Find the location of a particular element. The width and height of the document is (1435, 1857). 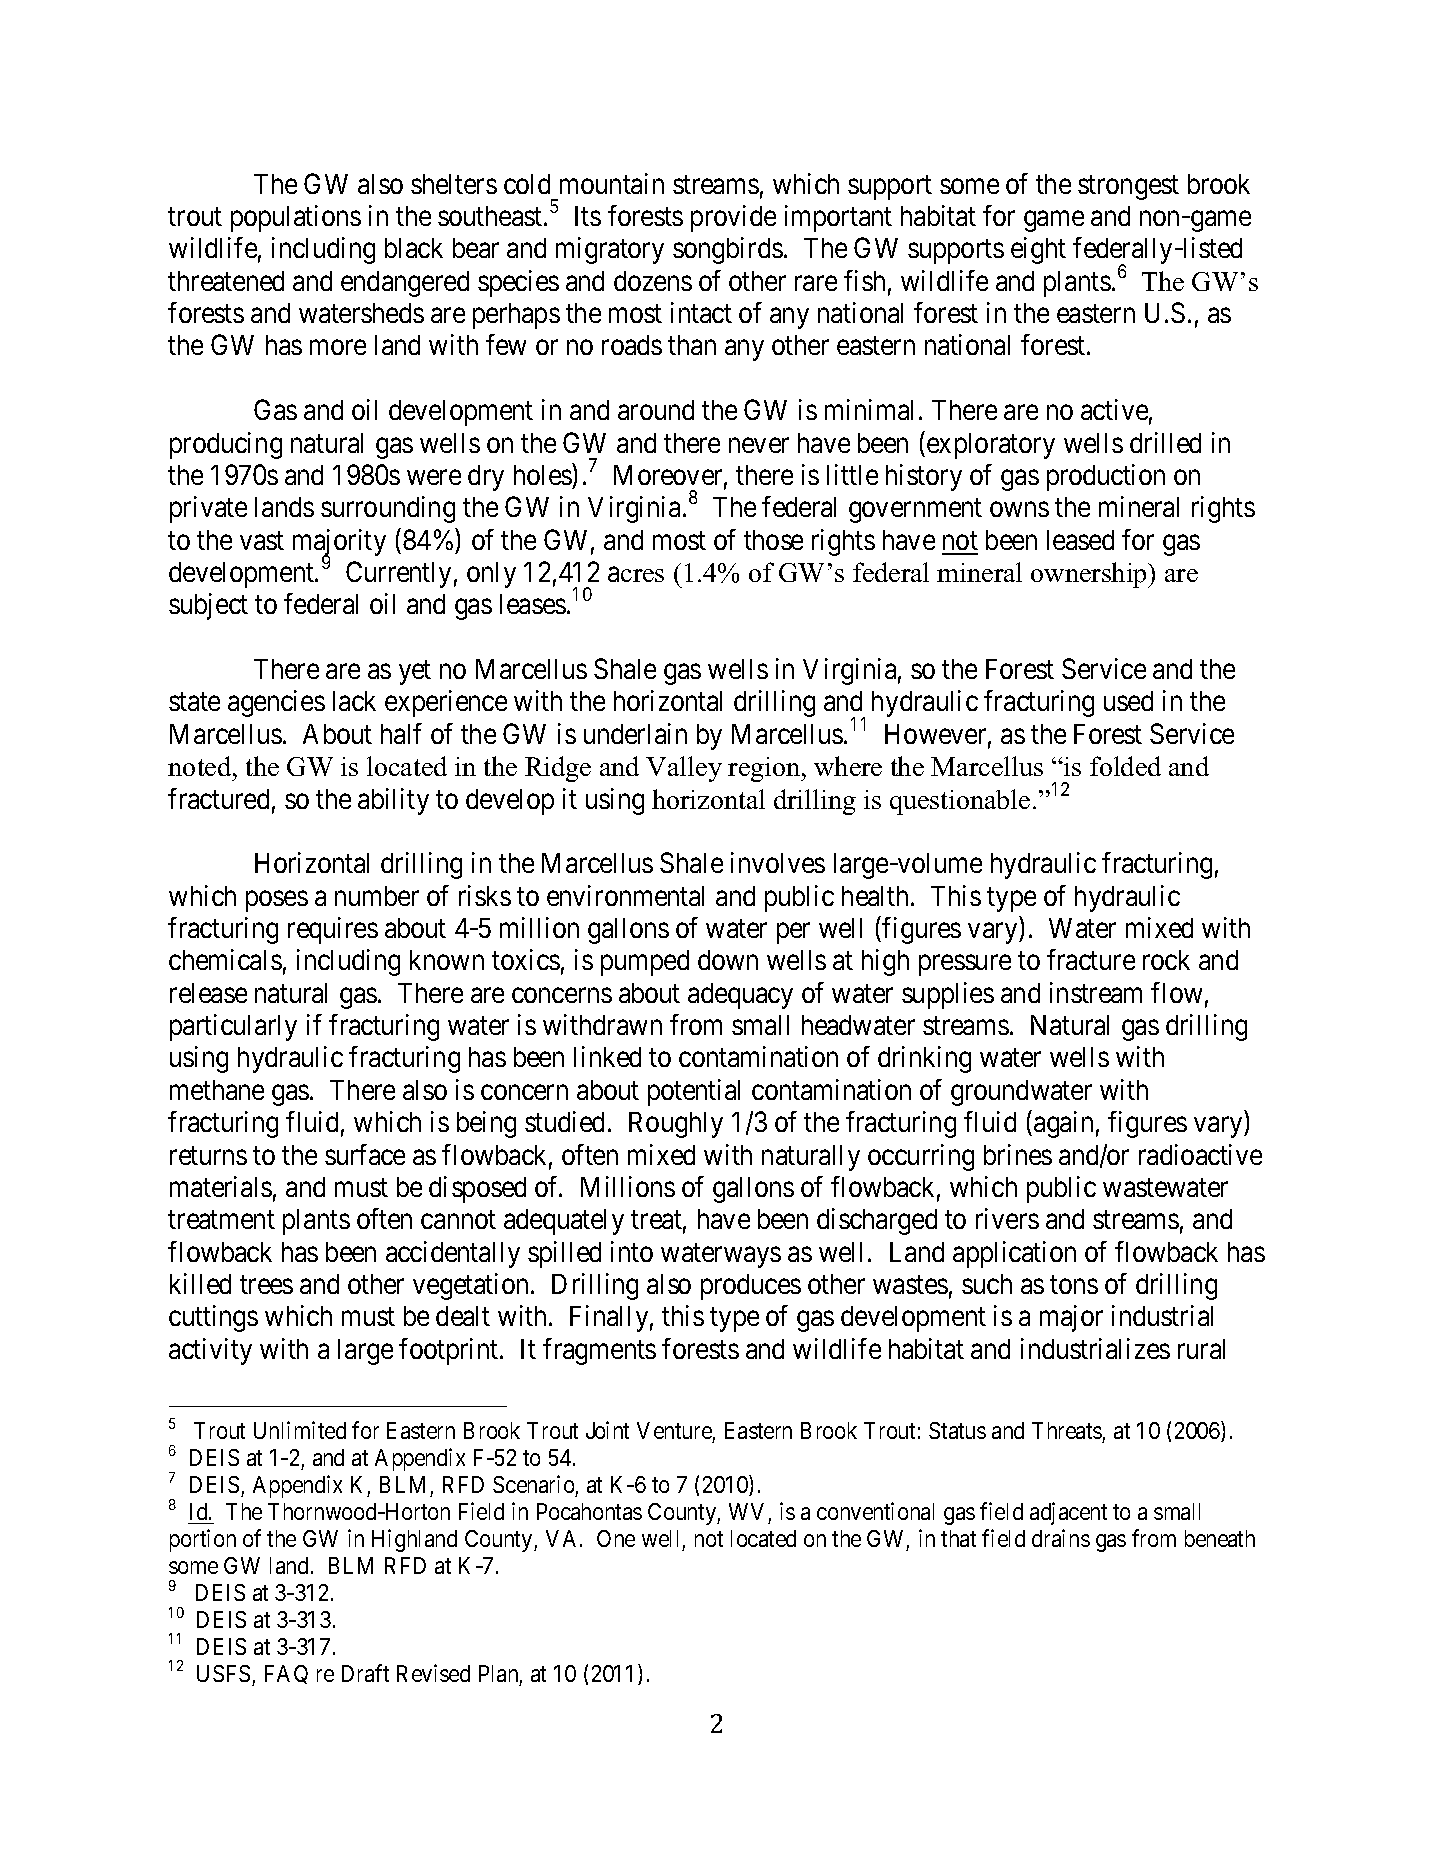

One is located at coordinates (616, 1538).
